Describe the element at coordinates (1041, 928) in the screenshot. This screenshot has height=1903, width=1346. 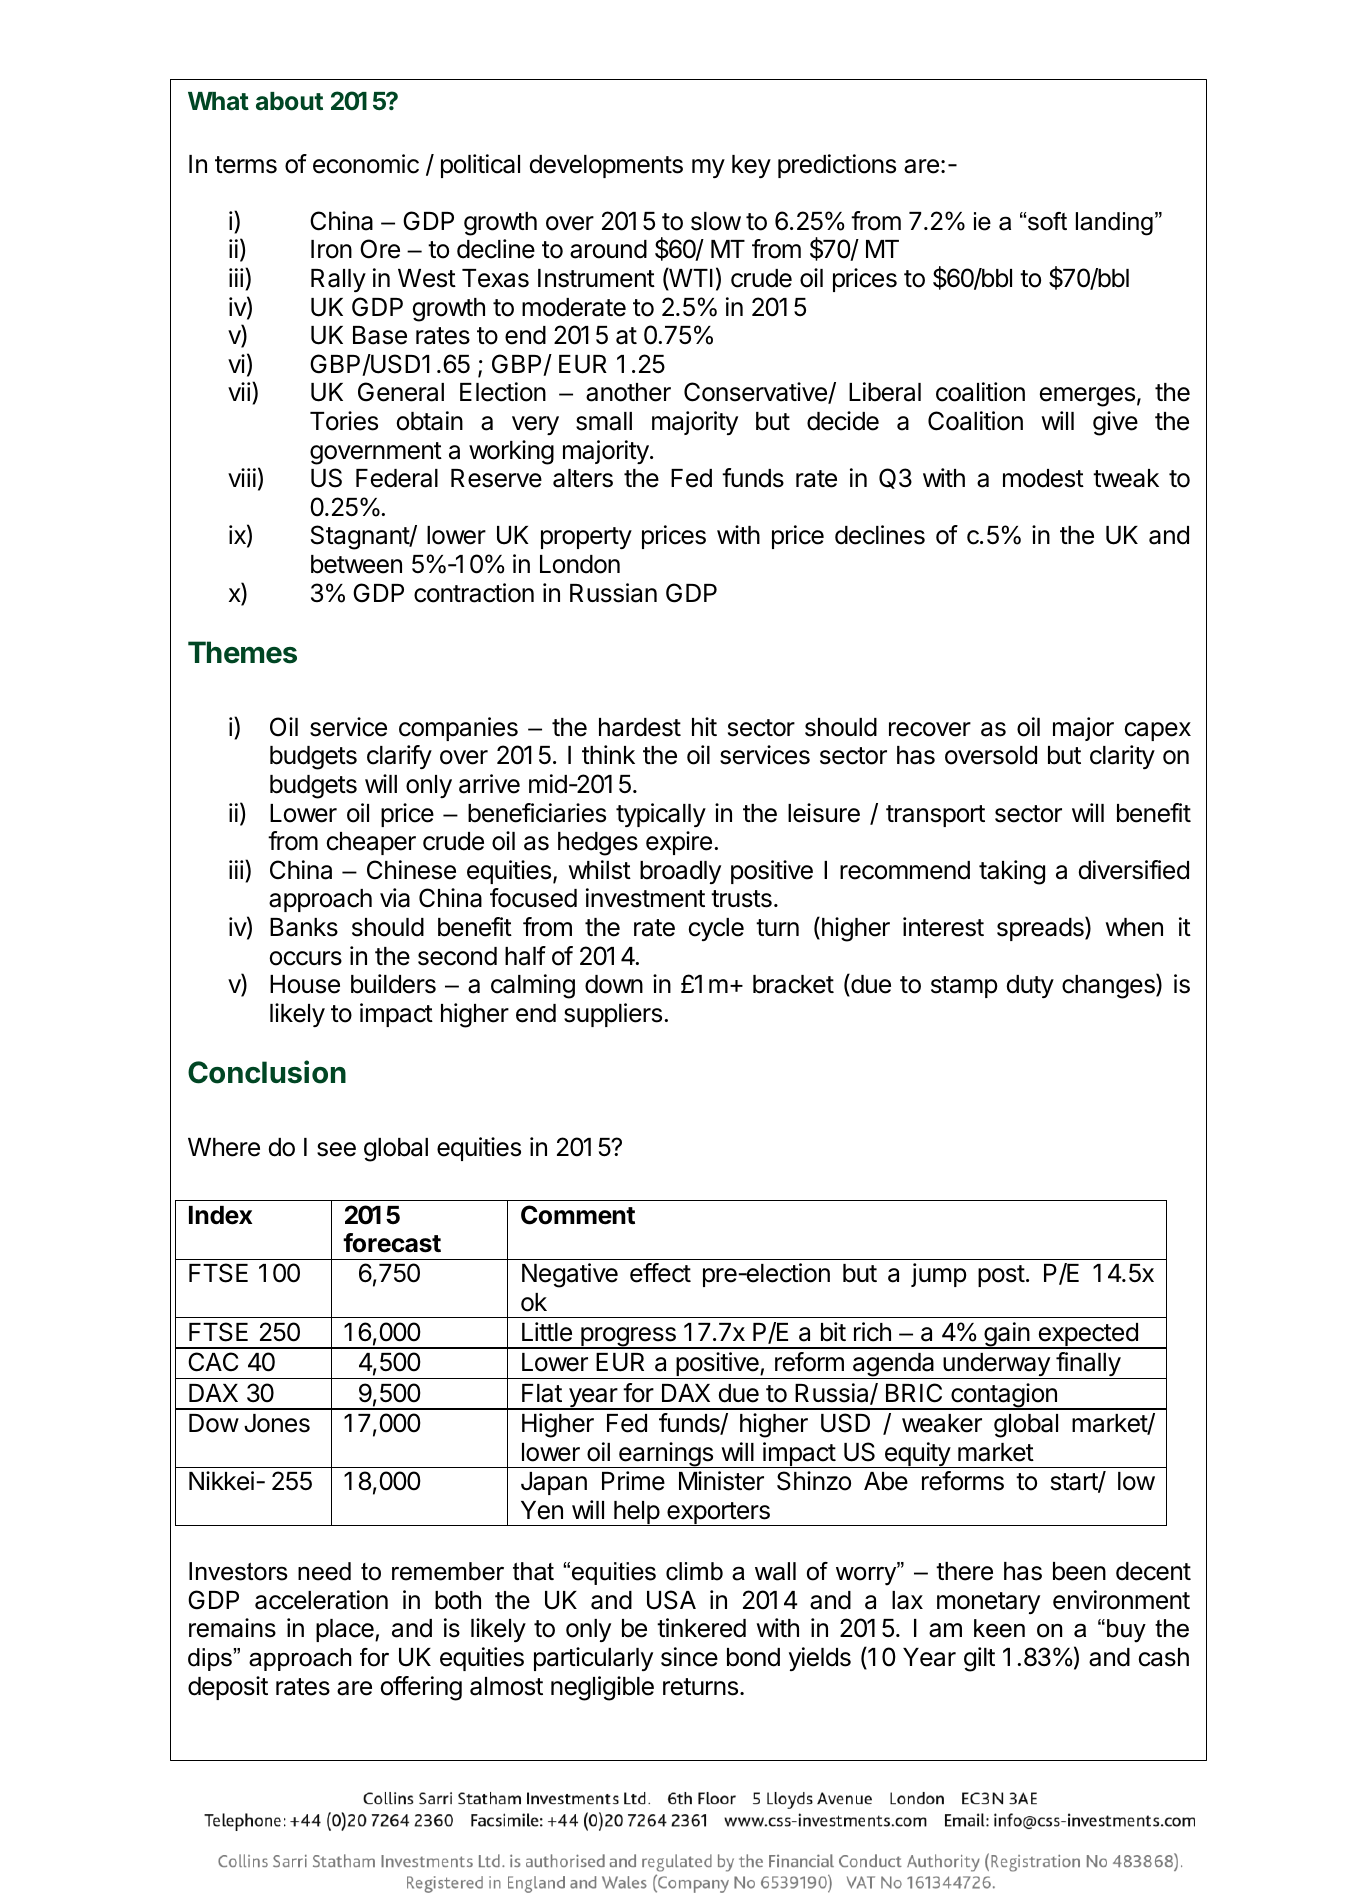
I see `spreads` at that location.
